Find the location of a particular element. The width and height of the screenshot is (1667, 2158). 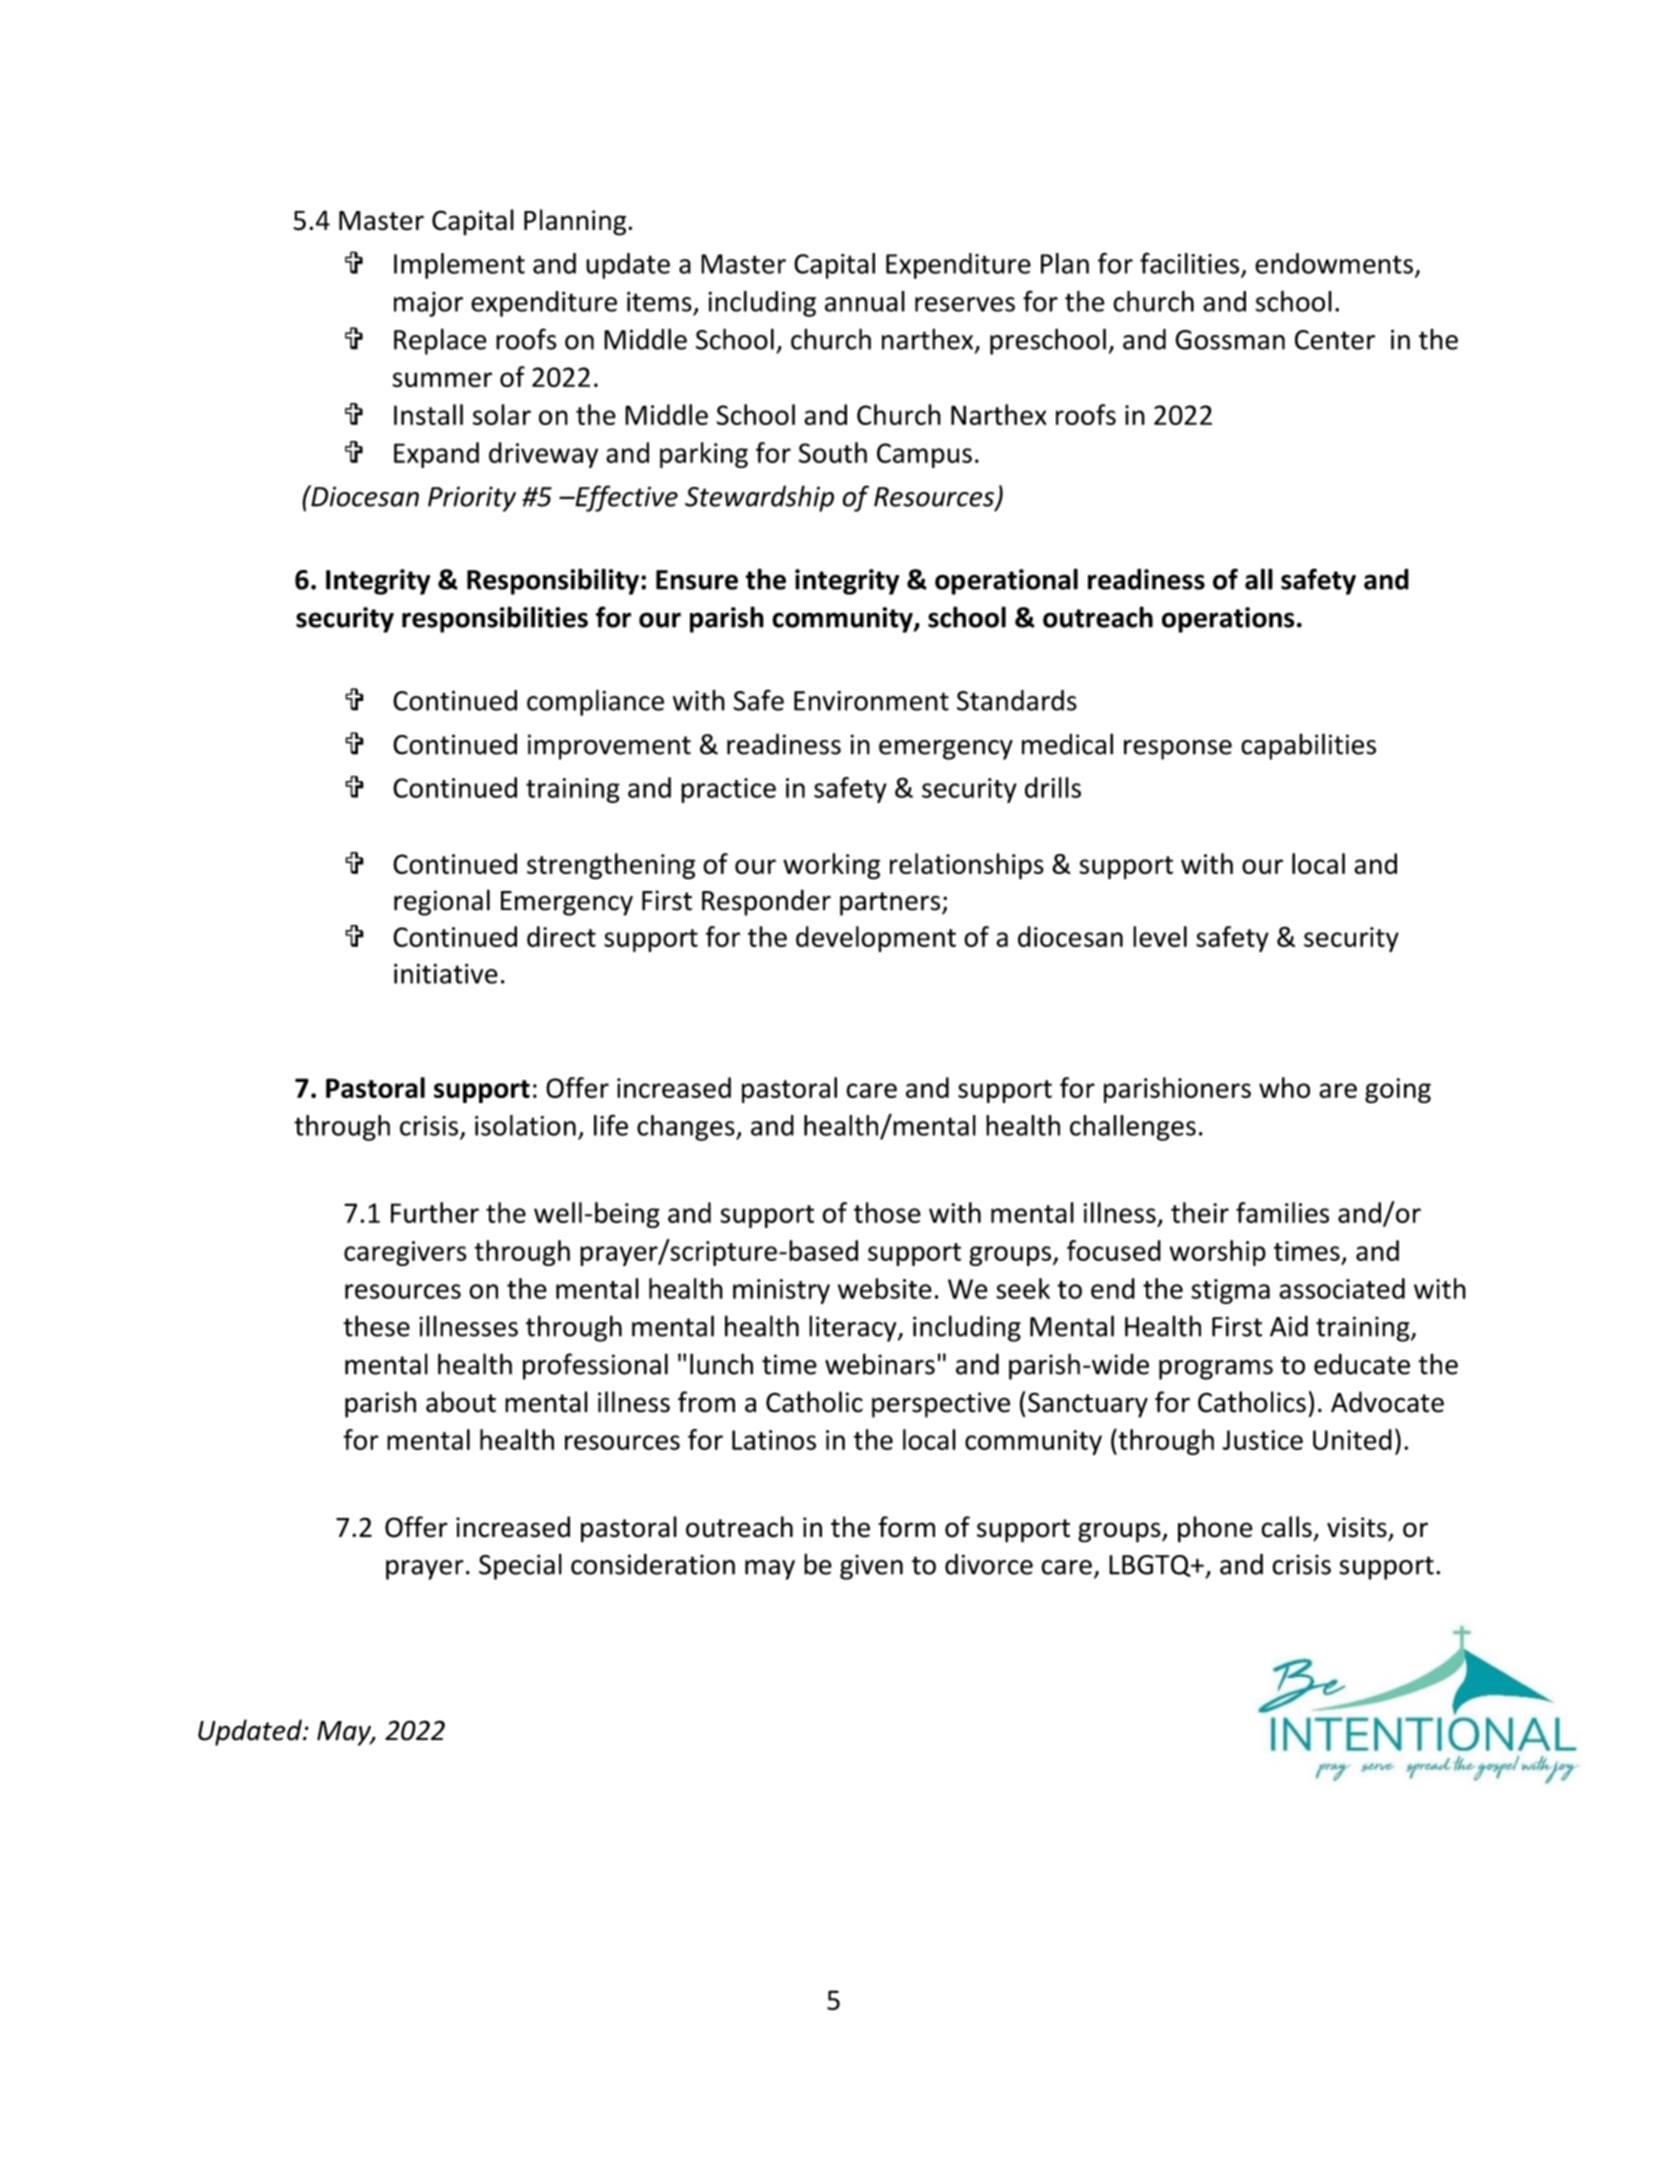

Center is located at coordinates (1335, 340).
